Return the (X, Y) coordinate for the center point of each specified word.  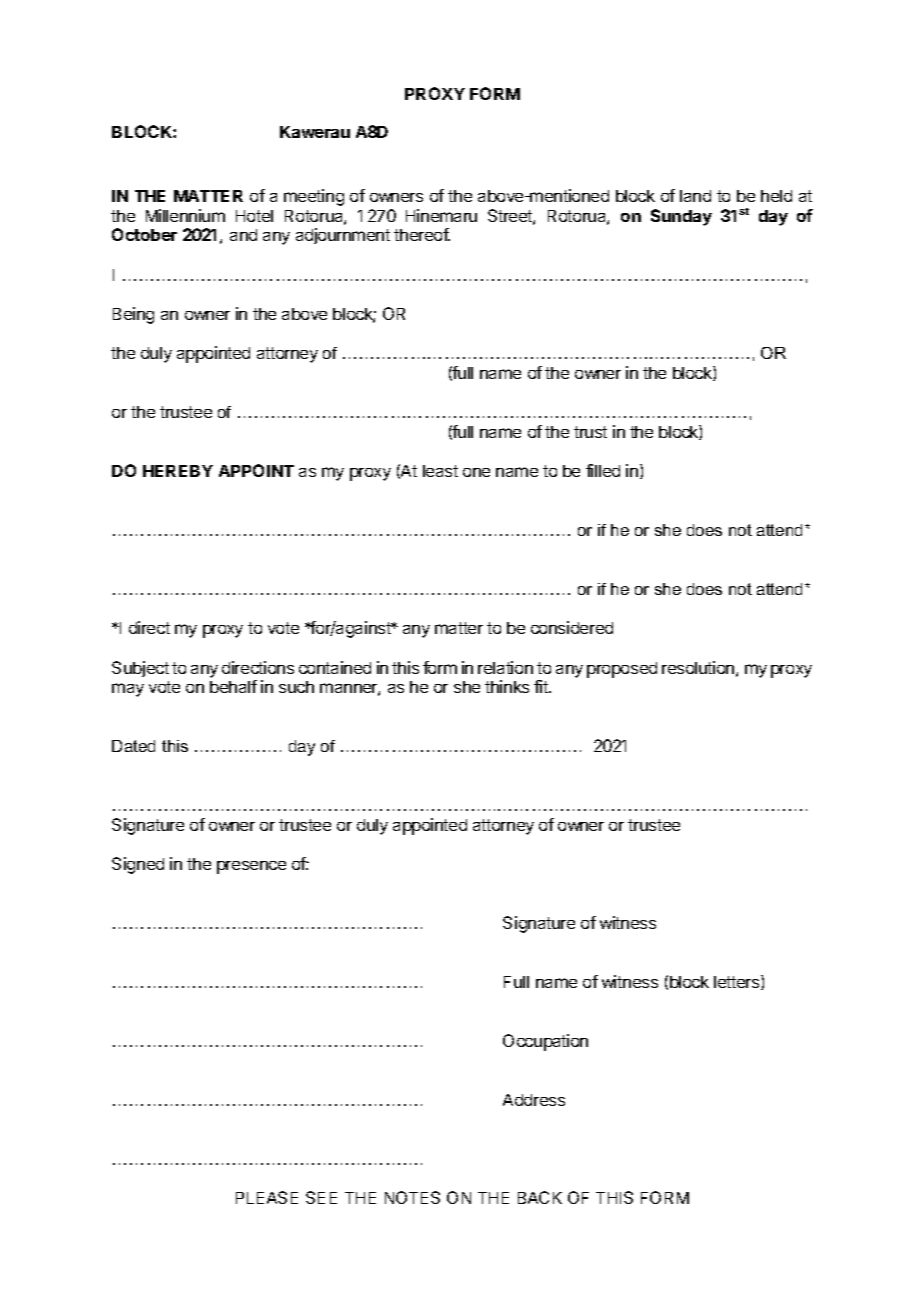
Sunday (681, 217)
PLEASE (267, 1197)
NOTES (412, 1197)
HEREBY (178, 471)
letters (738, 982)
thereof (422, 234)
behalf (233, 686)
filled (603, 470)
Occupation (545, 1042)
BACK (540, 1197)
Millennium (185, 215)
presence (251, 867)
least (440, 471)
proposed (622, 670)
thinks (507, 686)
